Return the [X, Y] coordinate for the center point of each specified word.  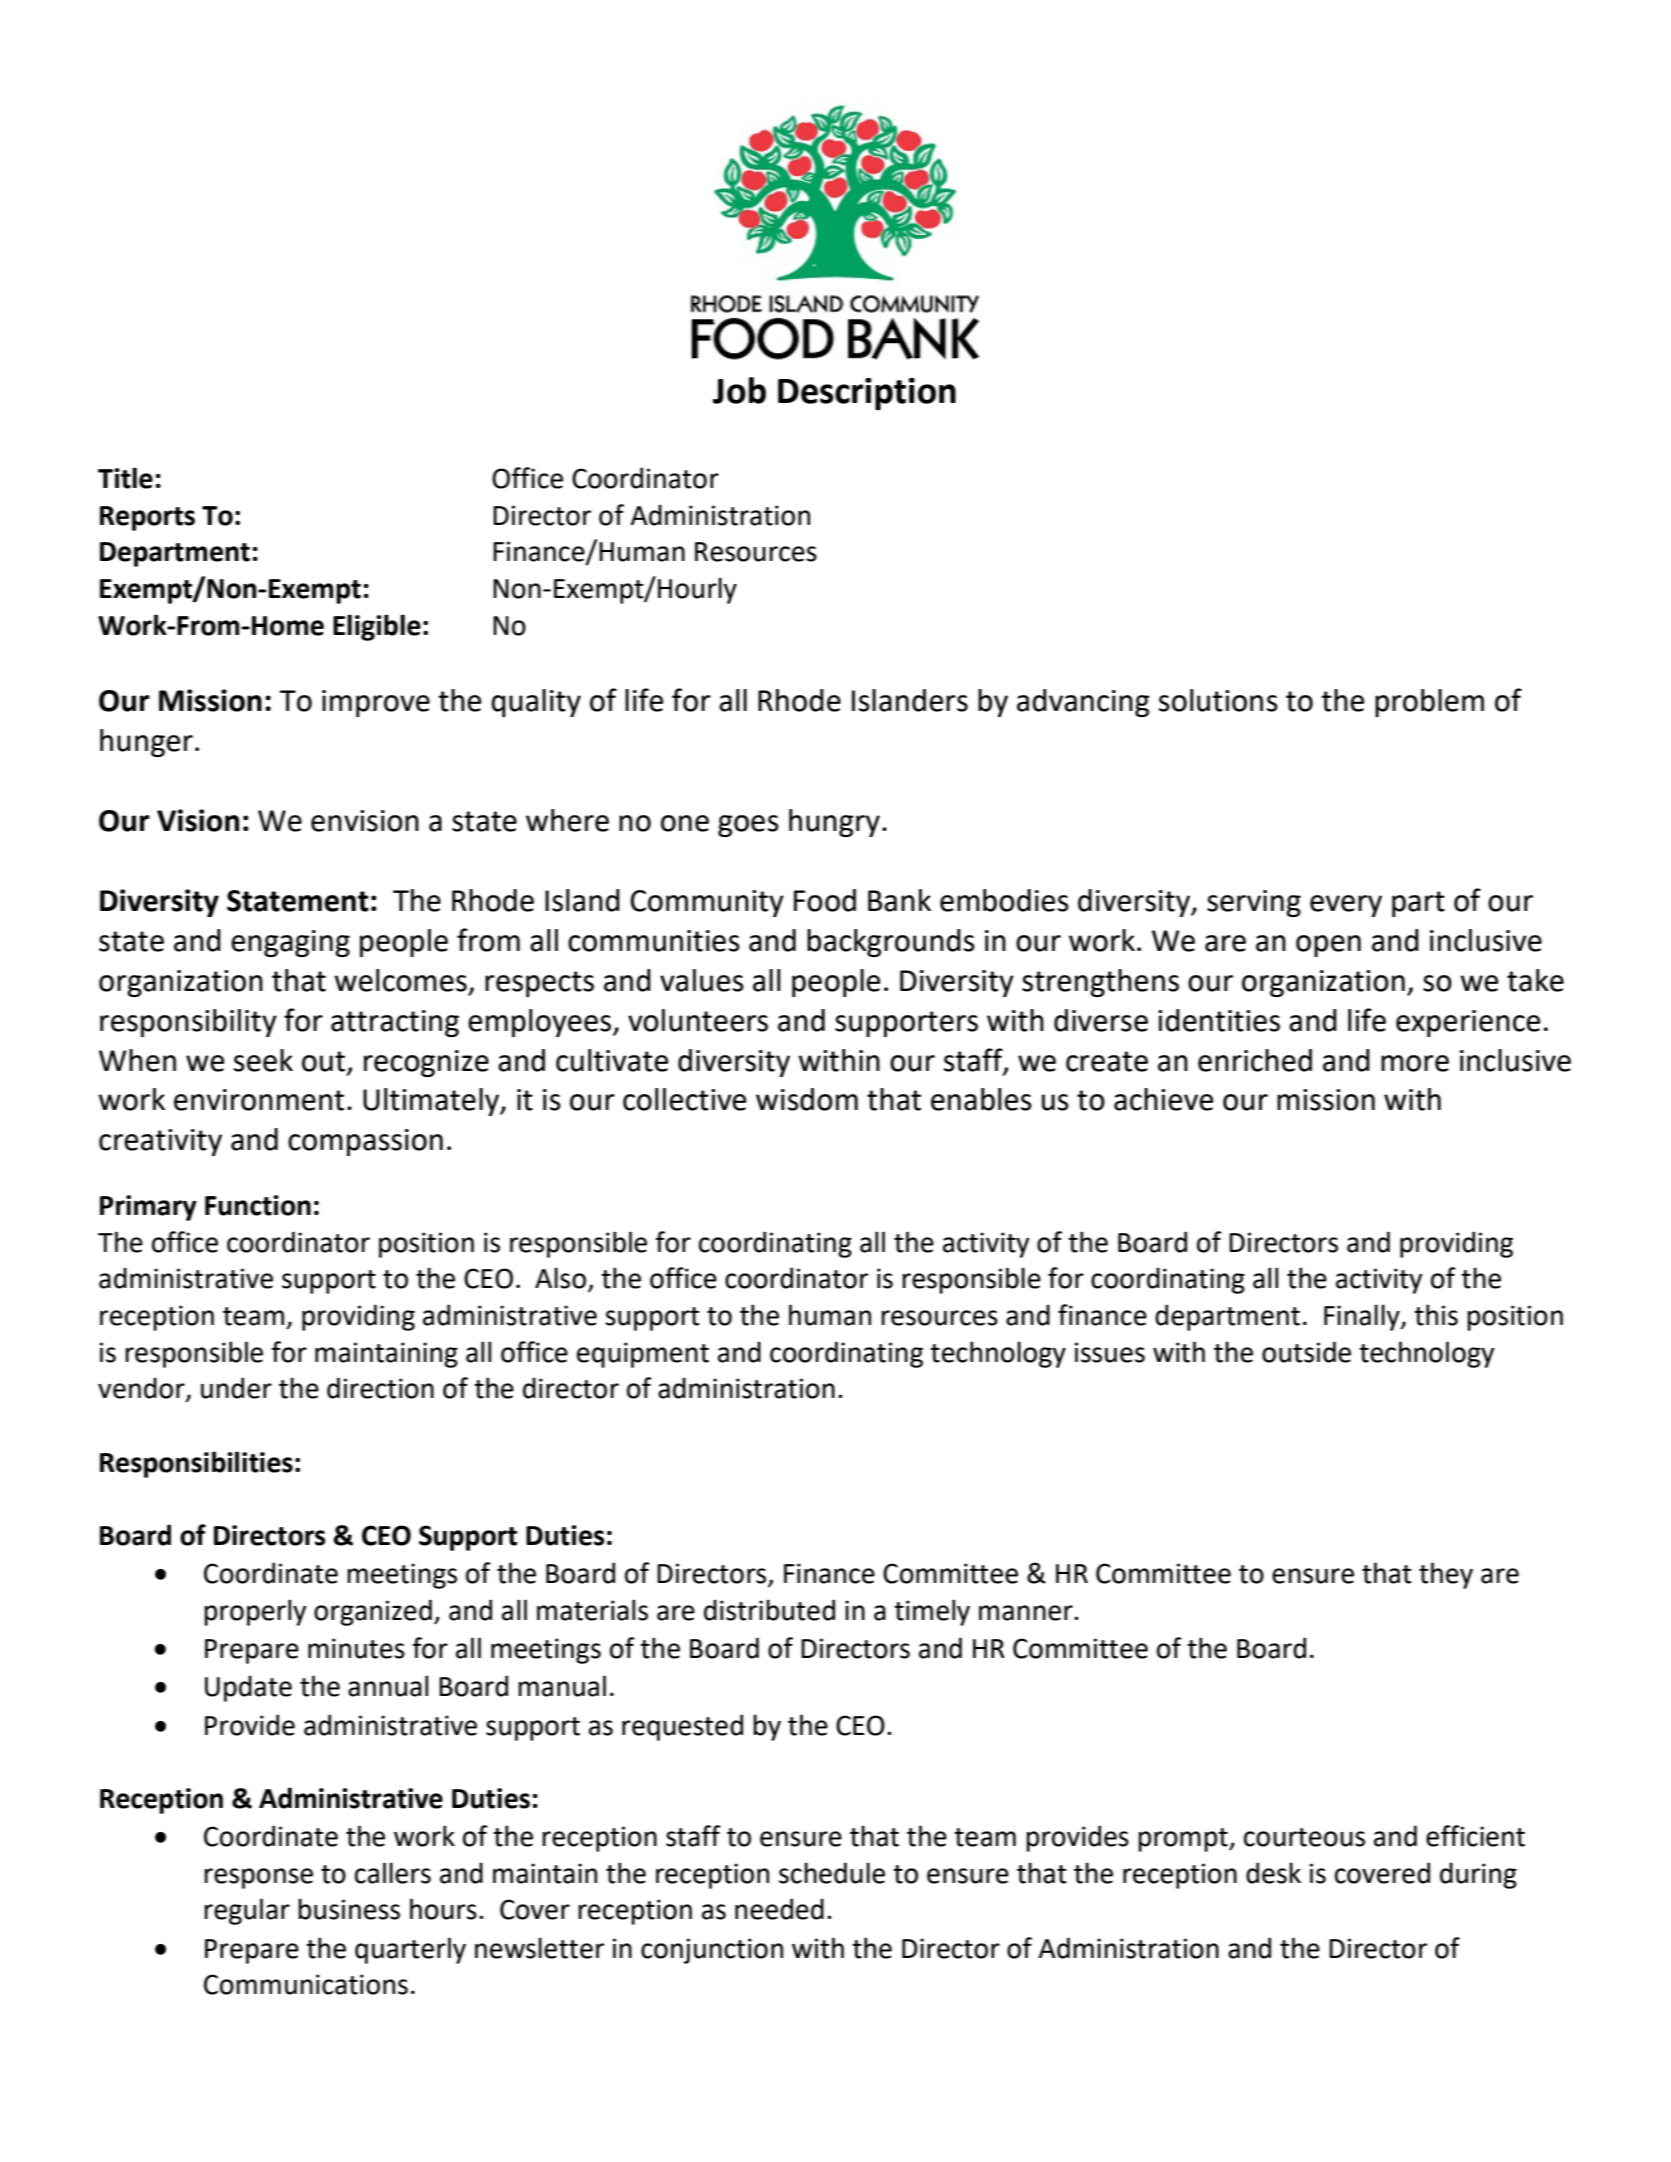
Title [125, 478]
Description [867, 394]
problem [1429, 703]
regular [247, 1911]
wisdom [807, 1099]
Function [258, 1205]
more [1415, 1063]
